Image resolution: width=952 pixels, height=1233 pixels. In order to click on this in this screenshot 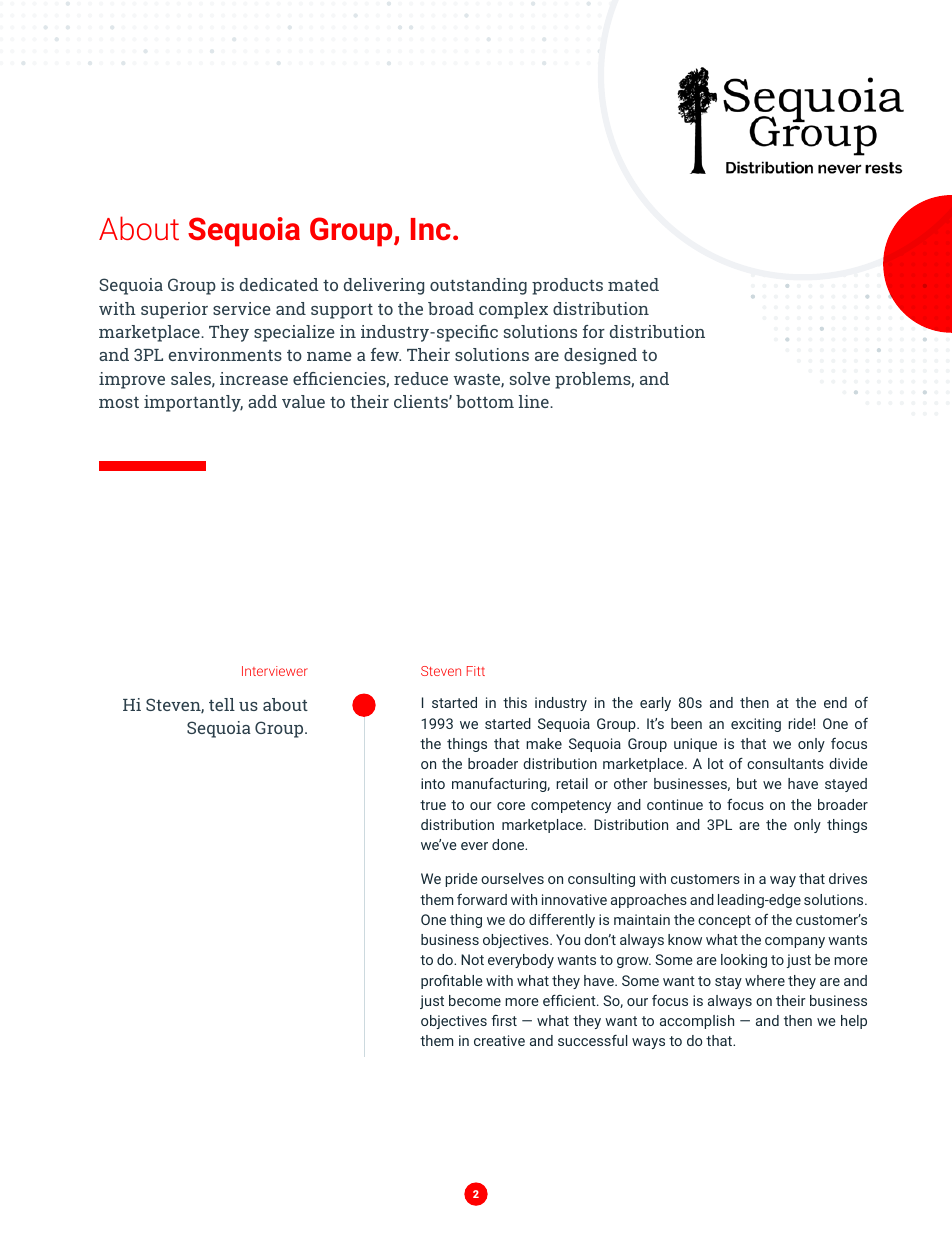, I will do `click(515, 702)`.
